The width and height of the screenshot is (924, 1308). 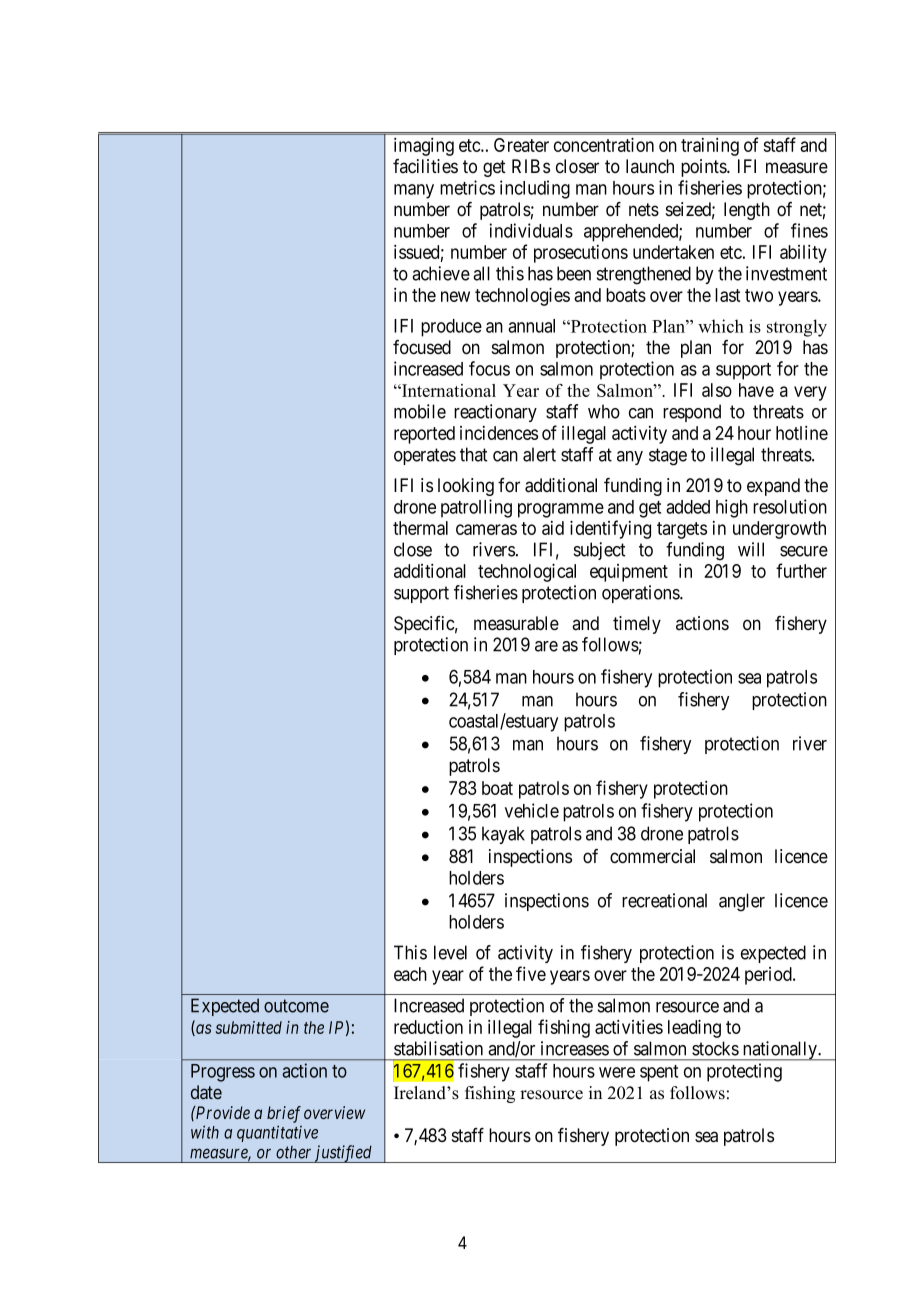 I want to click on angler, so click(x=742, y=902).
